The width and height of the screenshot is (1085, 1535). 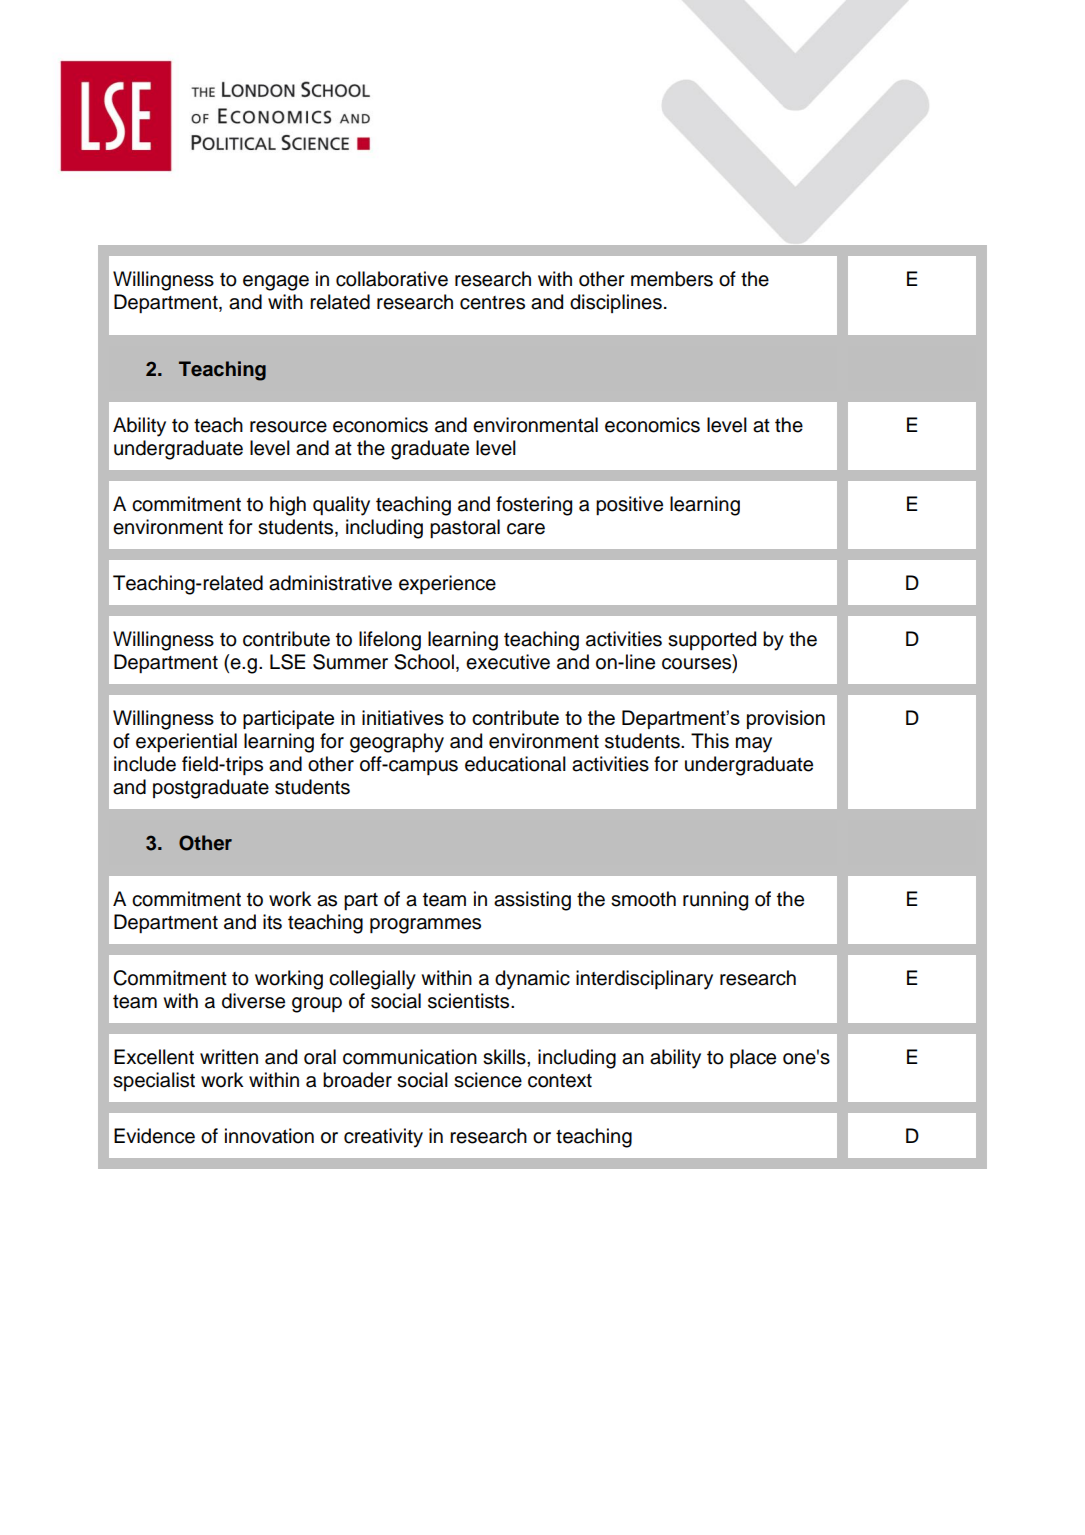 What do you see at coordinates (269, 1136) in the screenshot?
I see `innovation` at bounding box center [269, 1136].
